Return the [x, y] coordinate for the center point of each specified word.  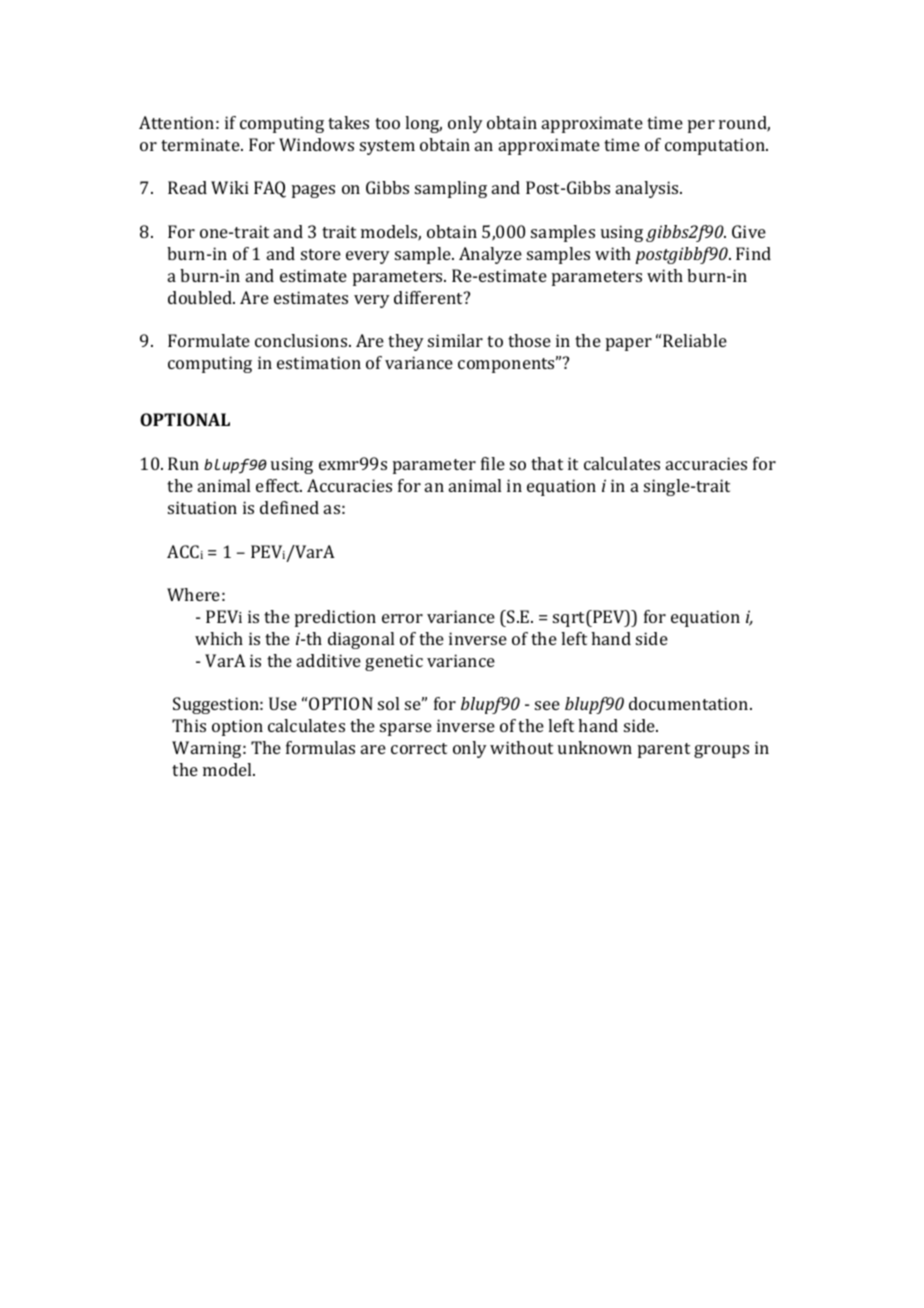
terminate [201, 144]
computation [716, 146]
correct [419, 748]
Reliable [695, 340]
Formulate [209, 340]
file [493, 463]
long [423, 124]
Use [283, 703]
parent [664, 750]
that [547, 463]
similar [455, 340]
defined [289, 507]
